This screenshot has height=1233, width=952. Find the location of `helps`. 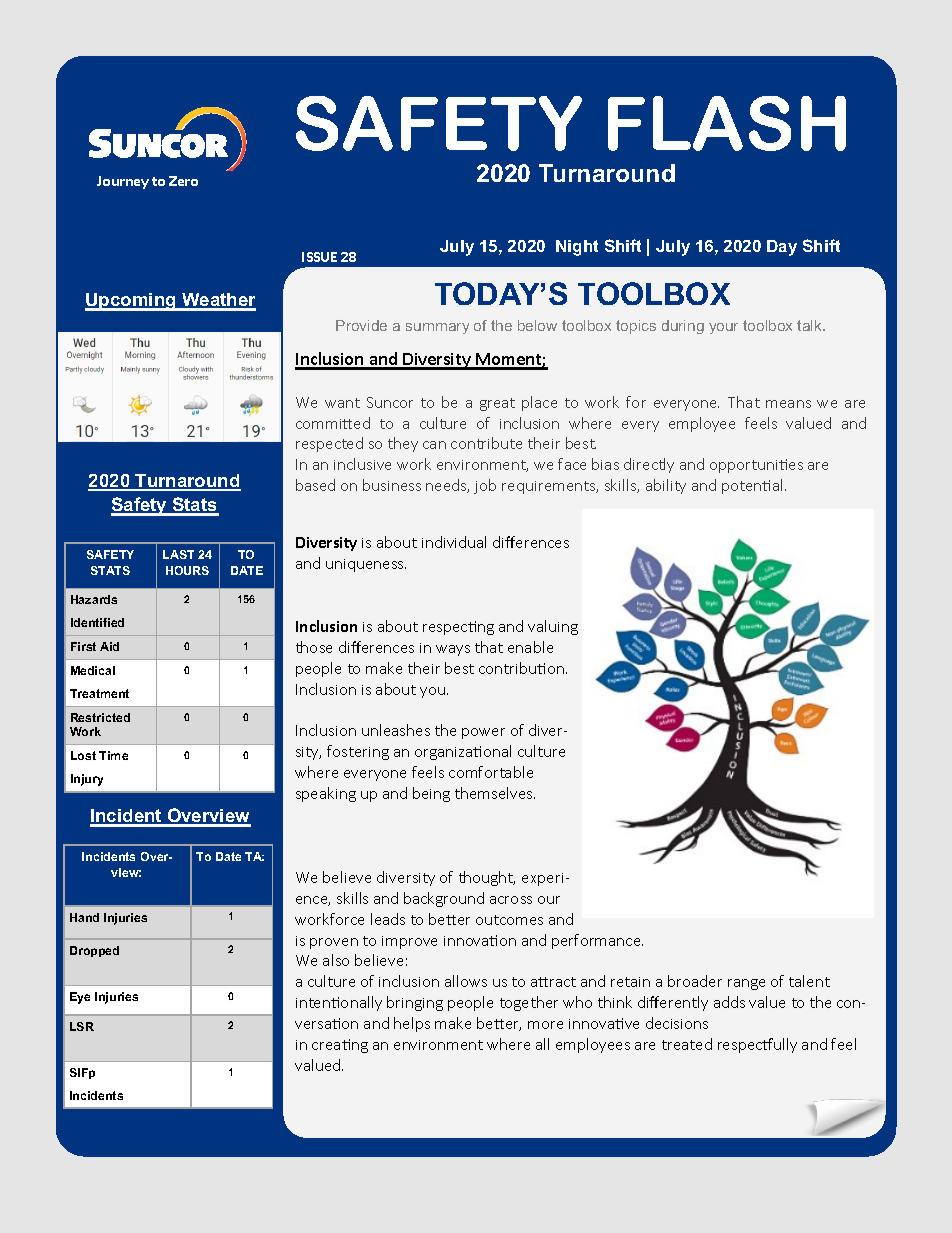

helps is located at coordinates (412, 1024).
